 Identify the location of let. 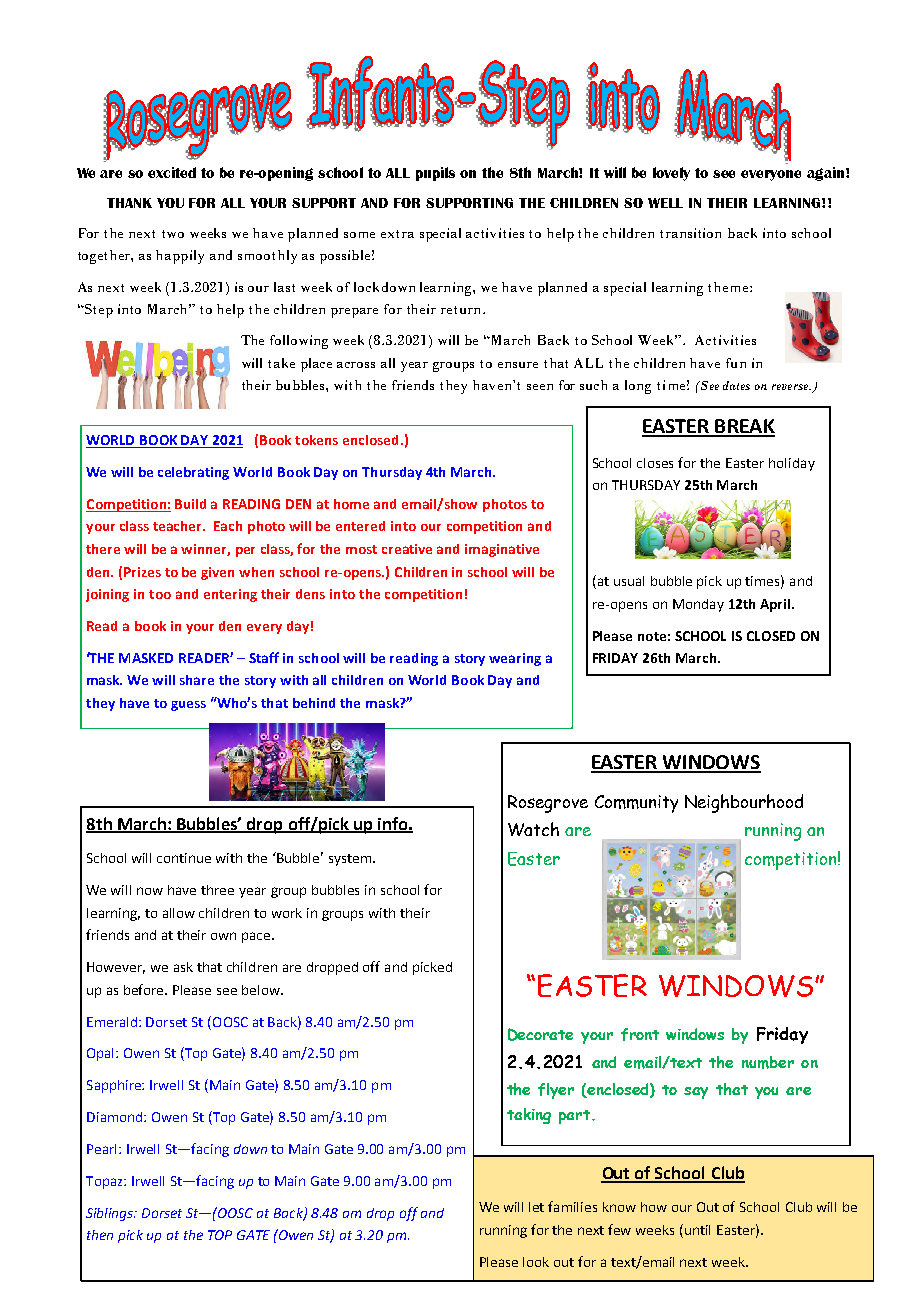
(536, 1207).
